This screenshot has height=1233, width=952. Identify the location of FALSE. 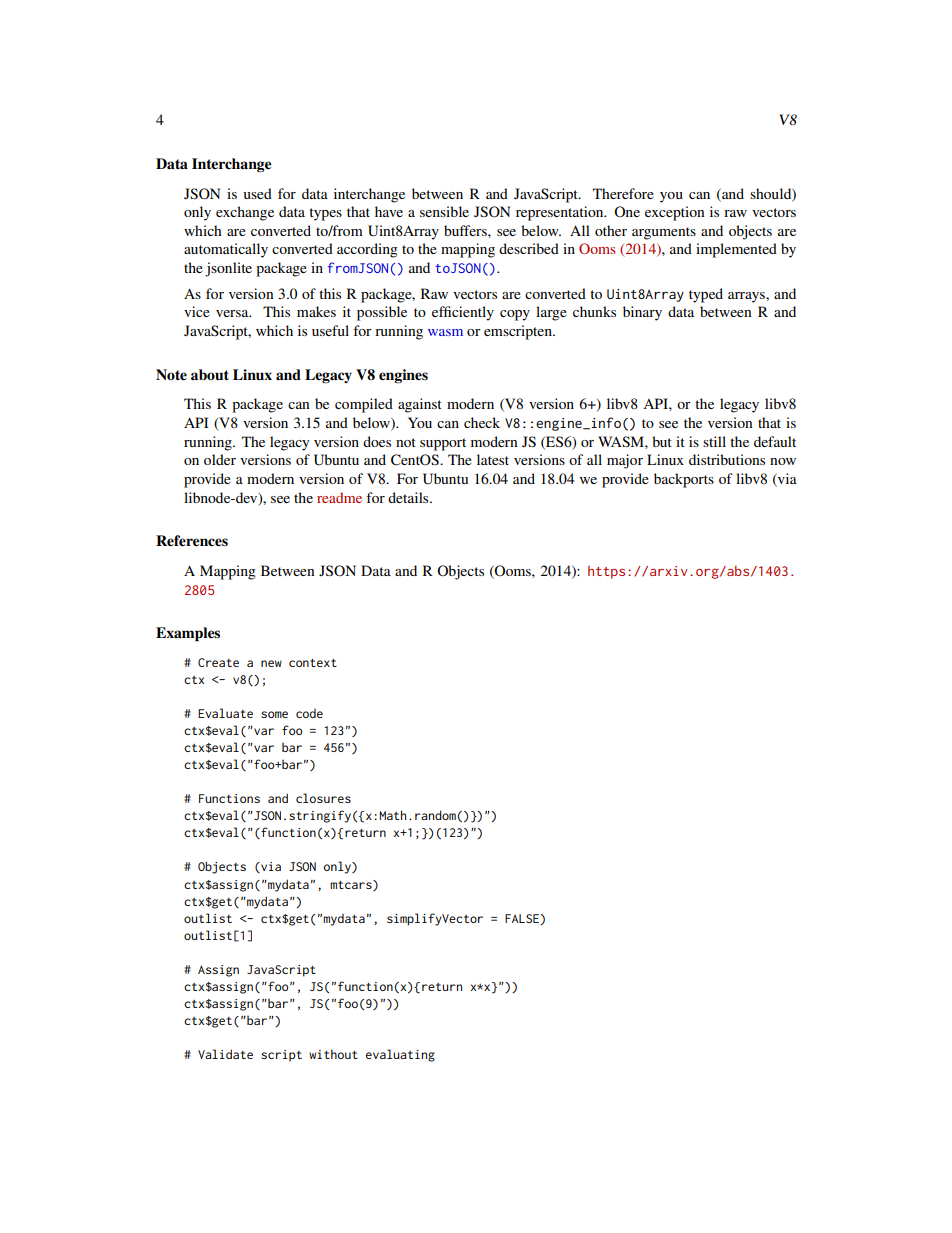
(523, 919).
